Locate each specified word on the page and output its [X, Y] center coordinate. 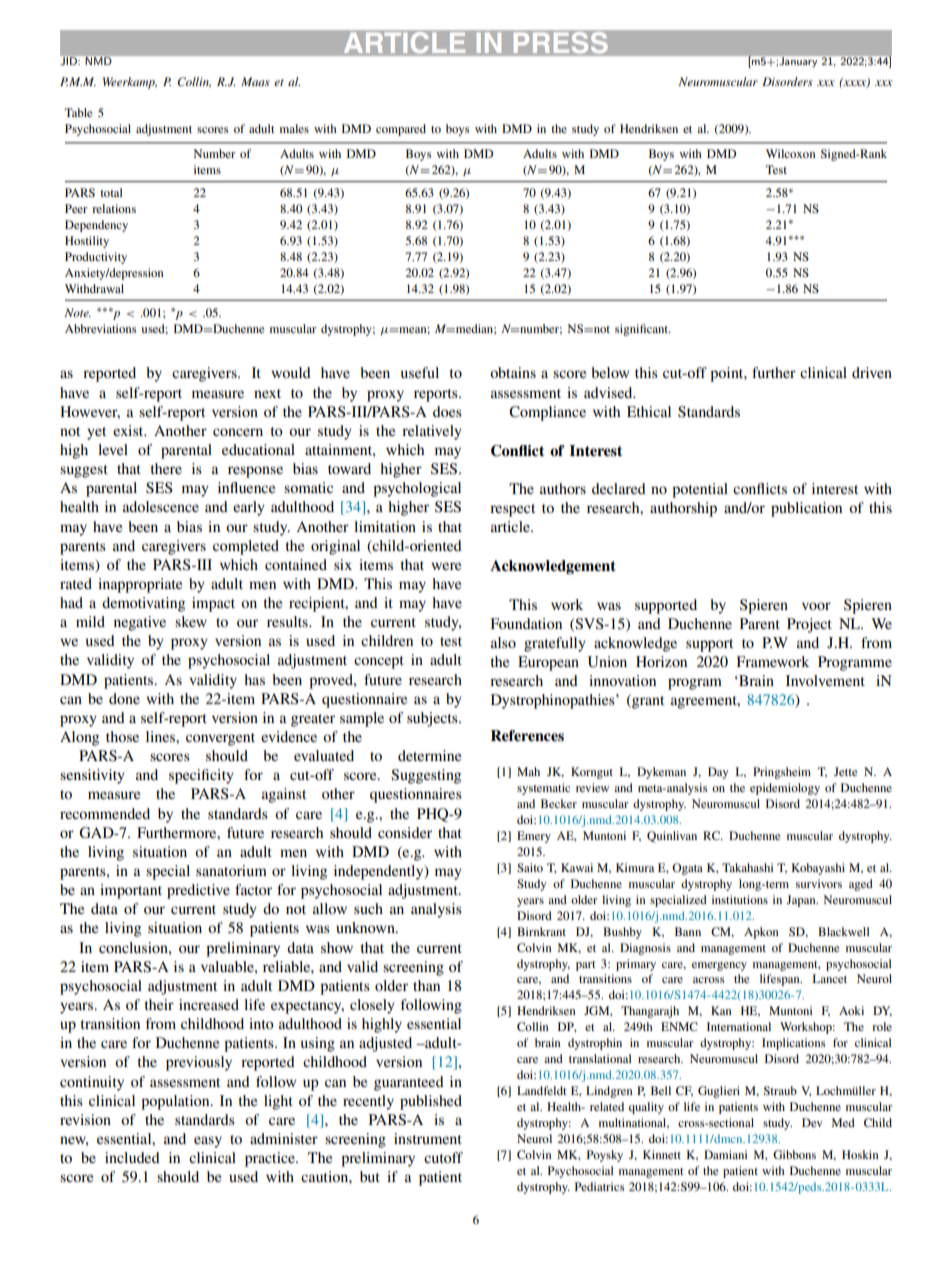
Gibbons [794, 1154]
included [132, 1157]
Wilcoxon [791, 153]
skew [191, 621]
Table [79, 112]
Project [809, 625]
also [503, 642]
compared [401, 130]
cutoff [443, 1157]
